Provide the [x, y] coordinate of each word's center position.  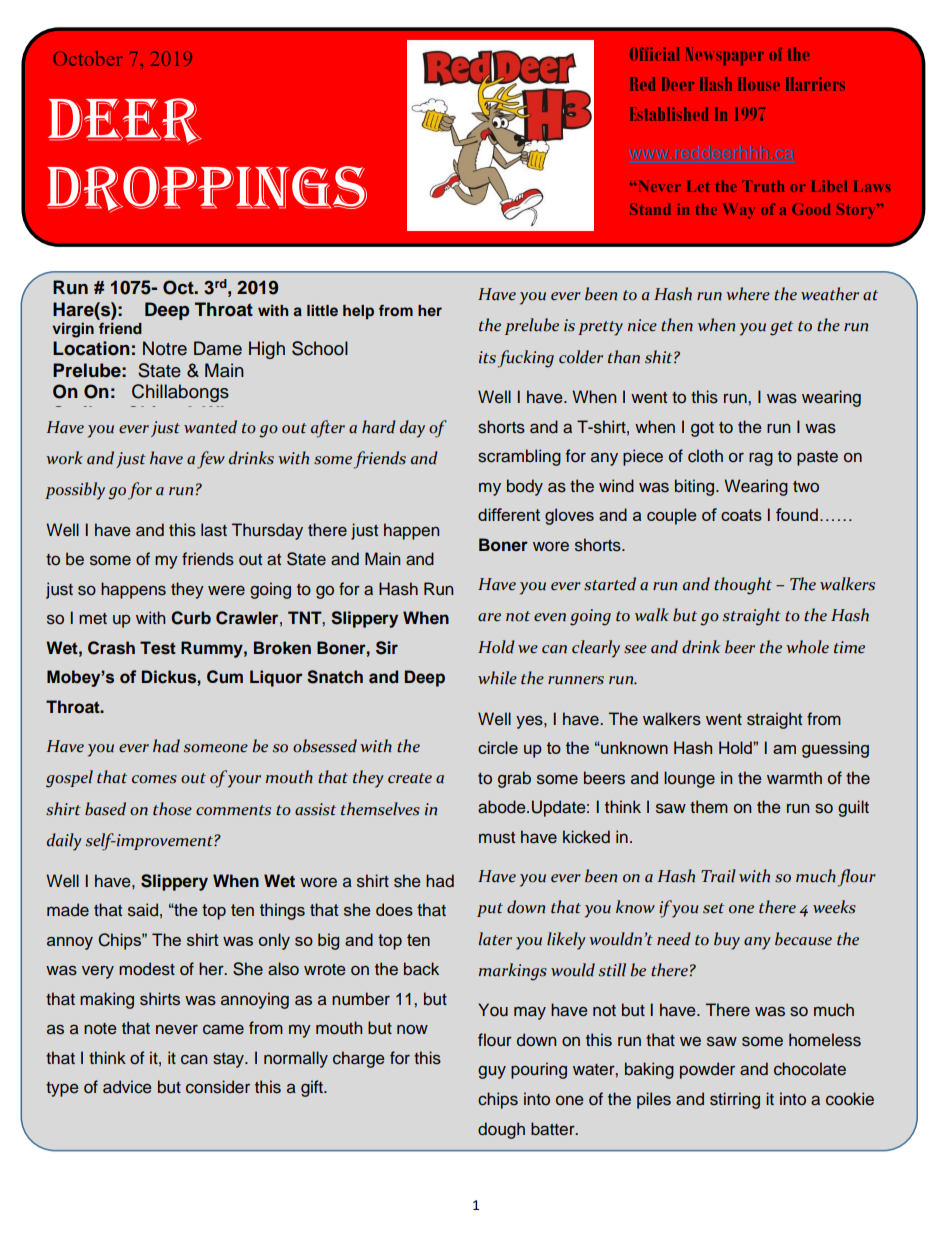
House [759, 84]
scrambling [519, 457]
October [88, 58]
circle [498, 747]
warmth [794, 778]
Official [654, 54]
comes [154, 779]
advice [127, 1087]
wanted [210, 427]
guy [492, 1072]
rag [761, 459]
